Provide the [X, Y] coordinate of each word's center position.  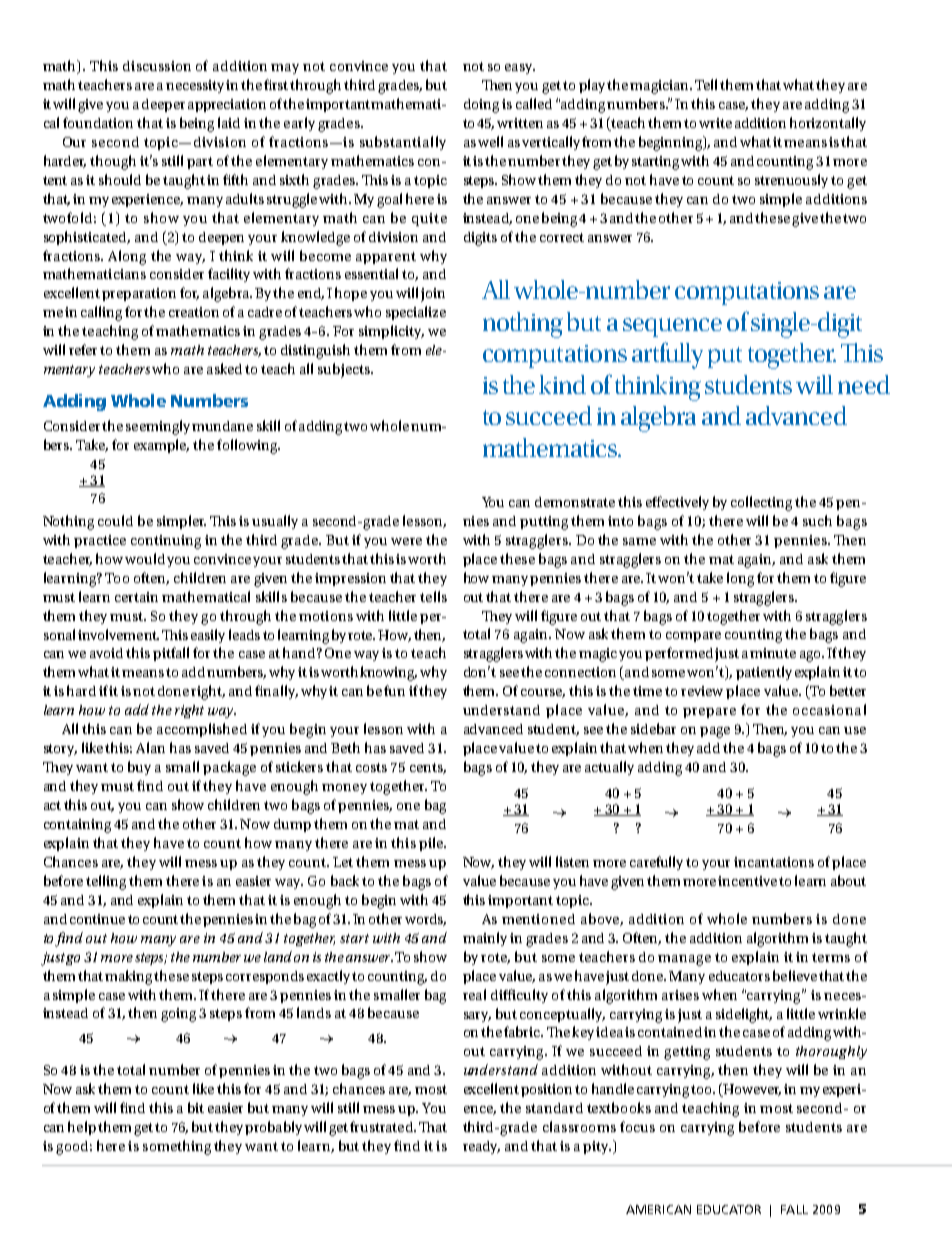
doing [481, 106]
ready [481, 1147]
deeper [163, 105]
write [715, 123]
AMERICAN [658, 1209]
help [82, 1128]
